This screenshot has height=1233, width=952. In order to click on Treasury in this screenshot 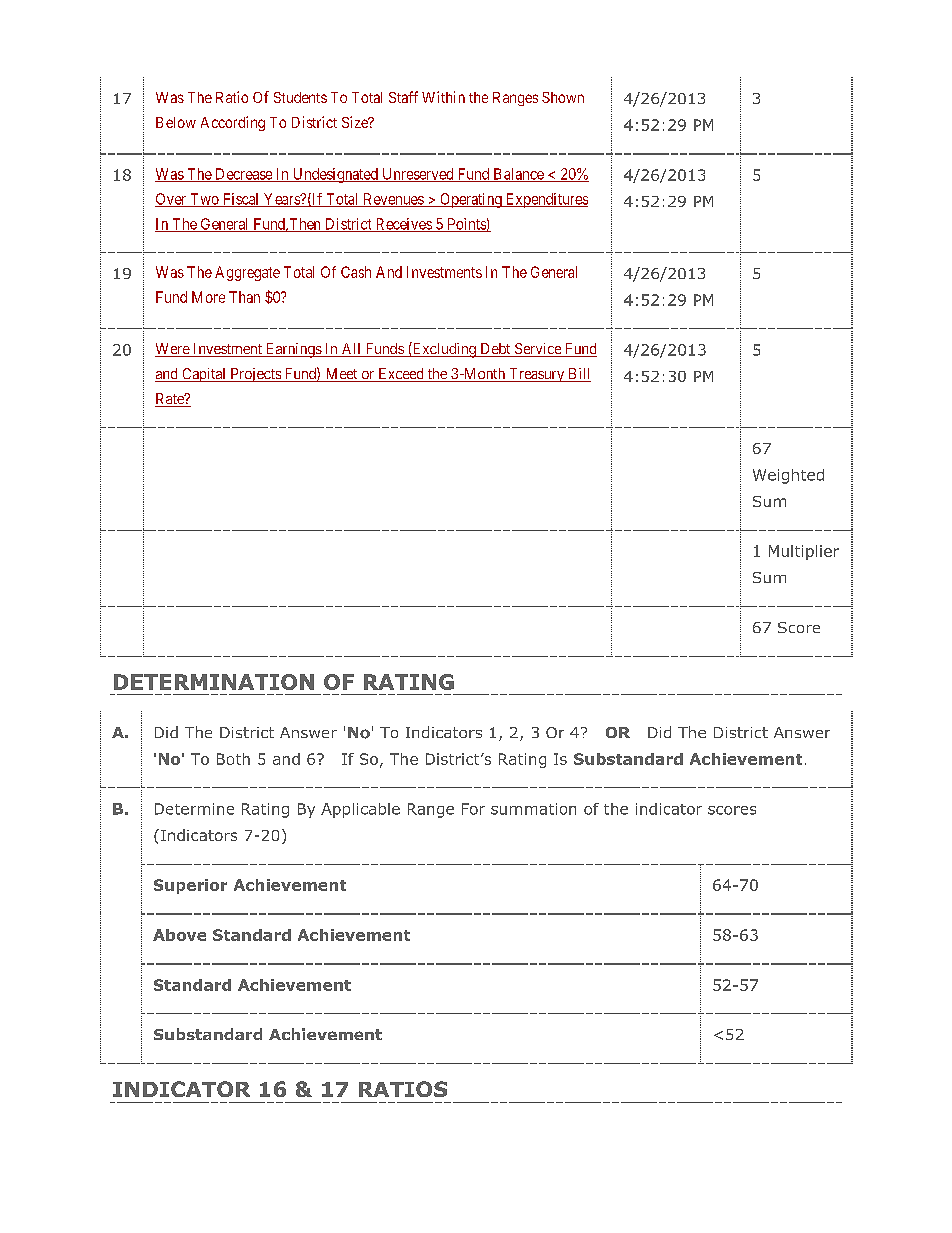, I will do `click(536, 375)`.
